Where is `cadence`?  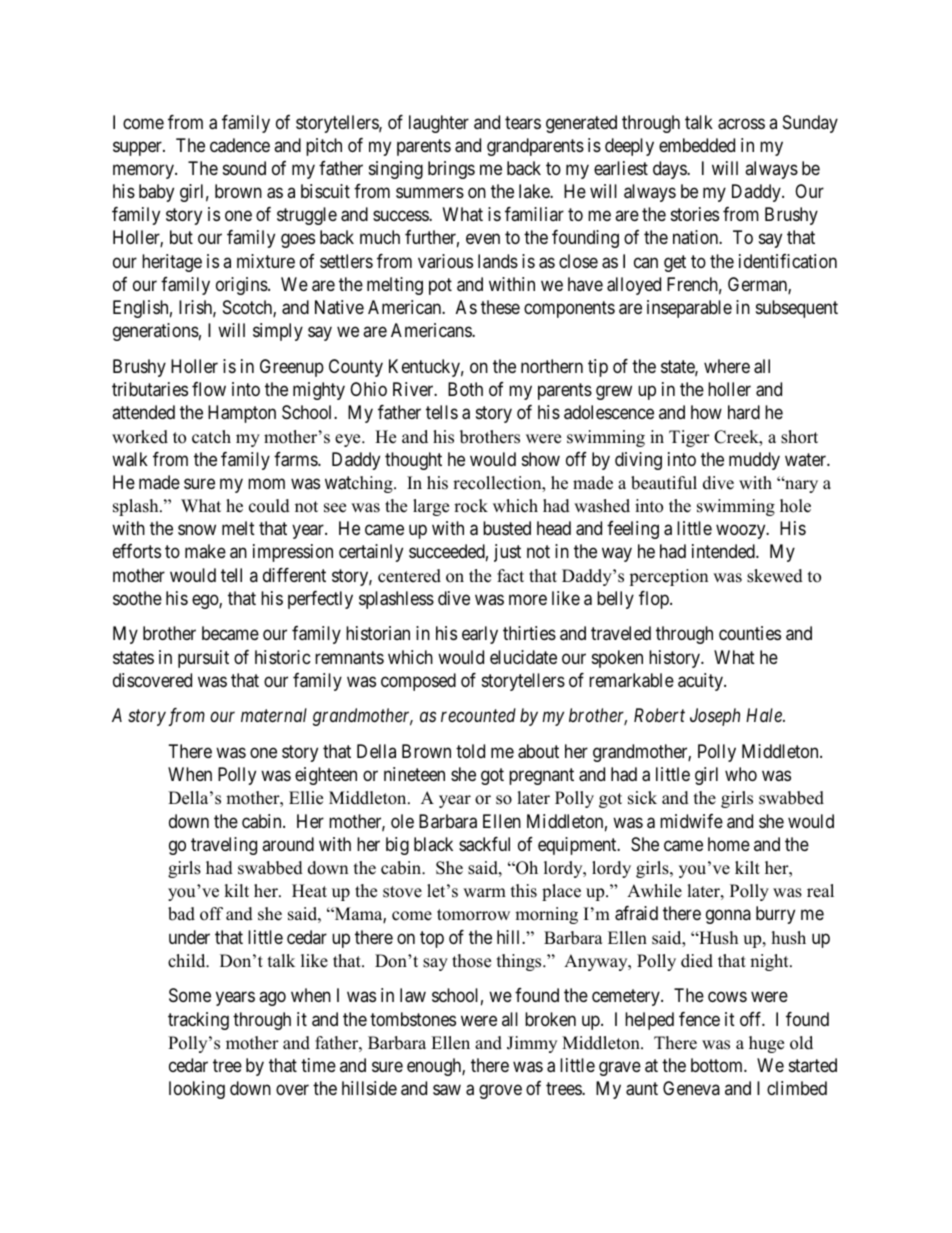 cadence is located at coordinates (240, 145).
